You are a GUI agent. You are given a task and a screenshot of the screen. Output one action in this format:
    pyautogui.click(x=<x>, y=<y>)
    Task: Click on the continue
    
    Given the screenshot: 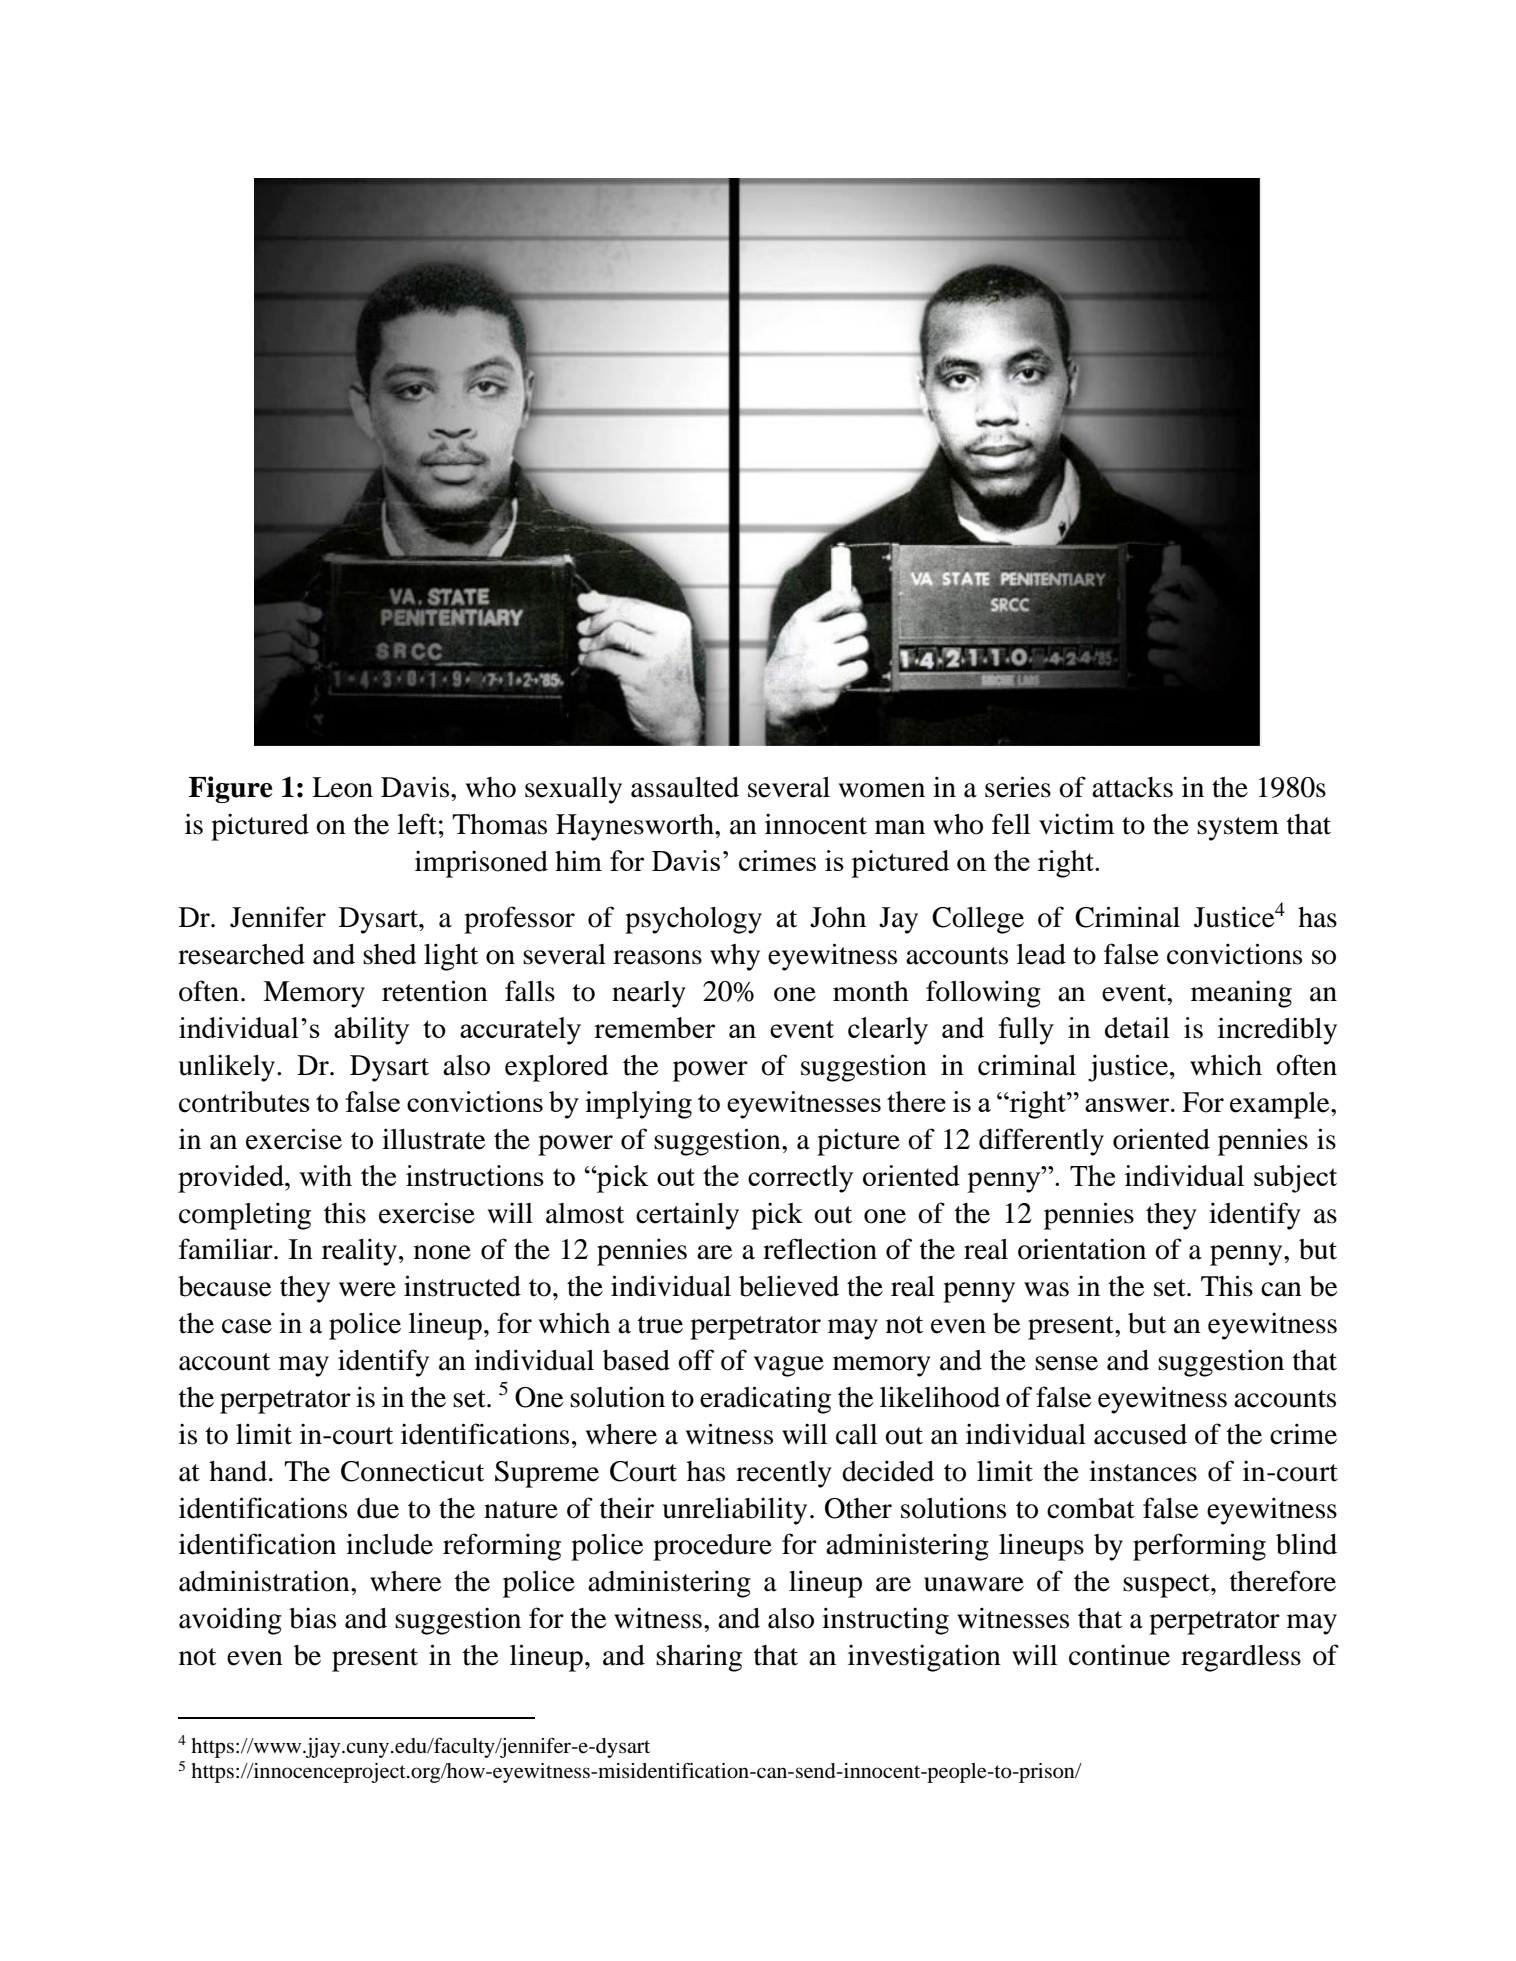 What is the action you would take?
    pyautogui.click(x=1119, y=1655)
